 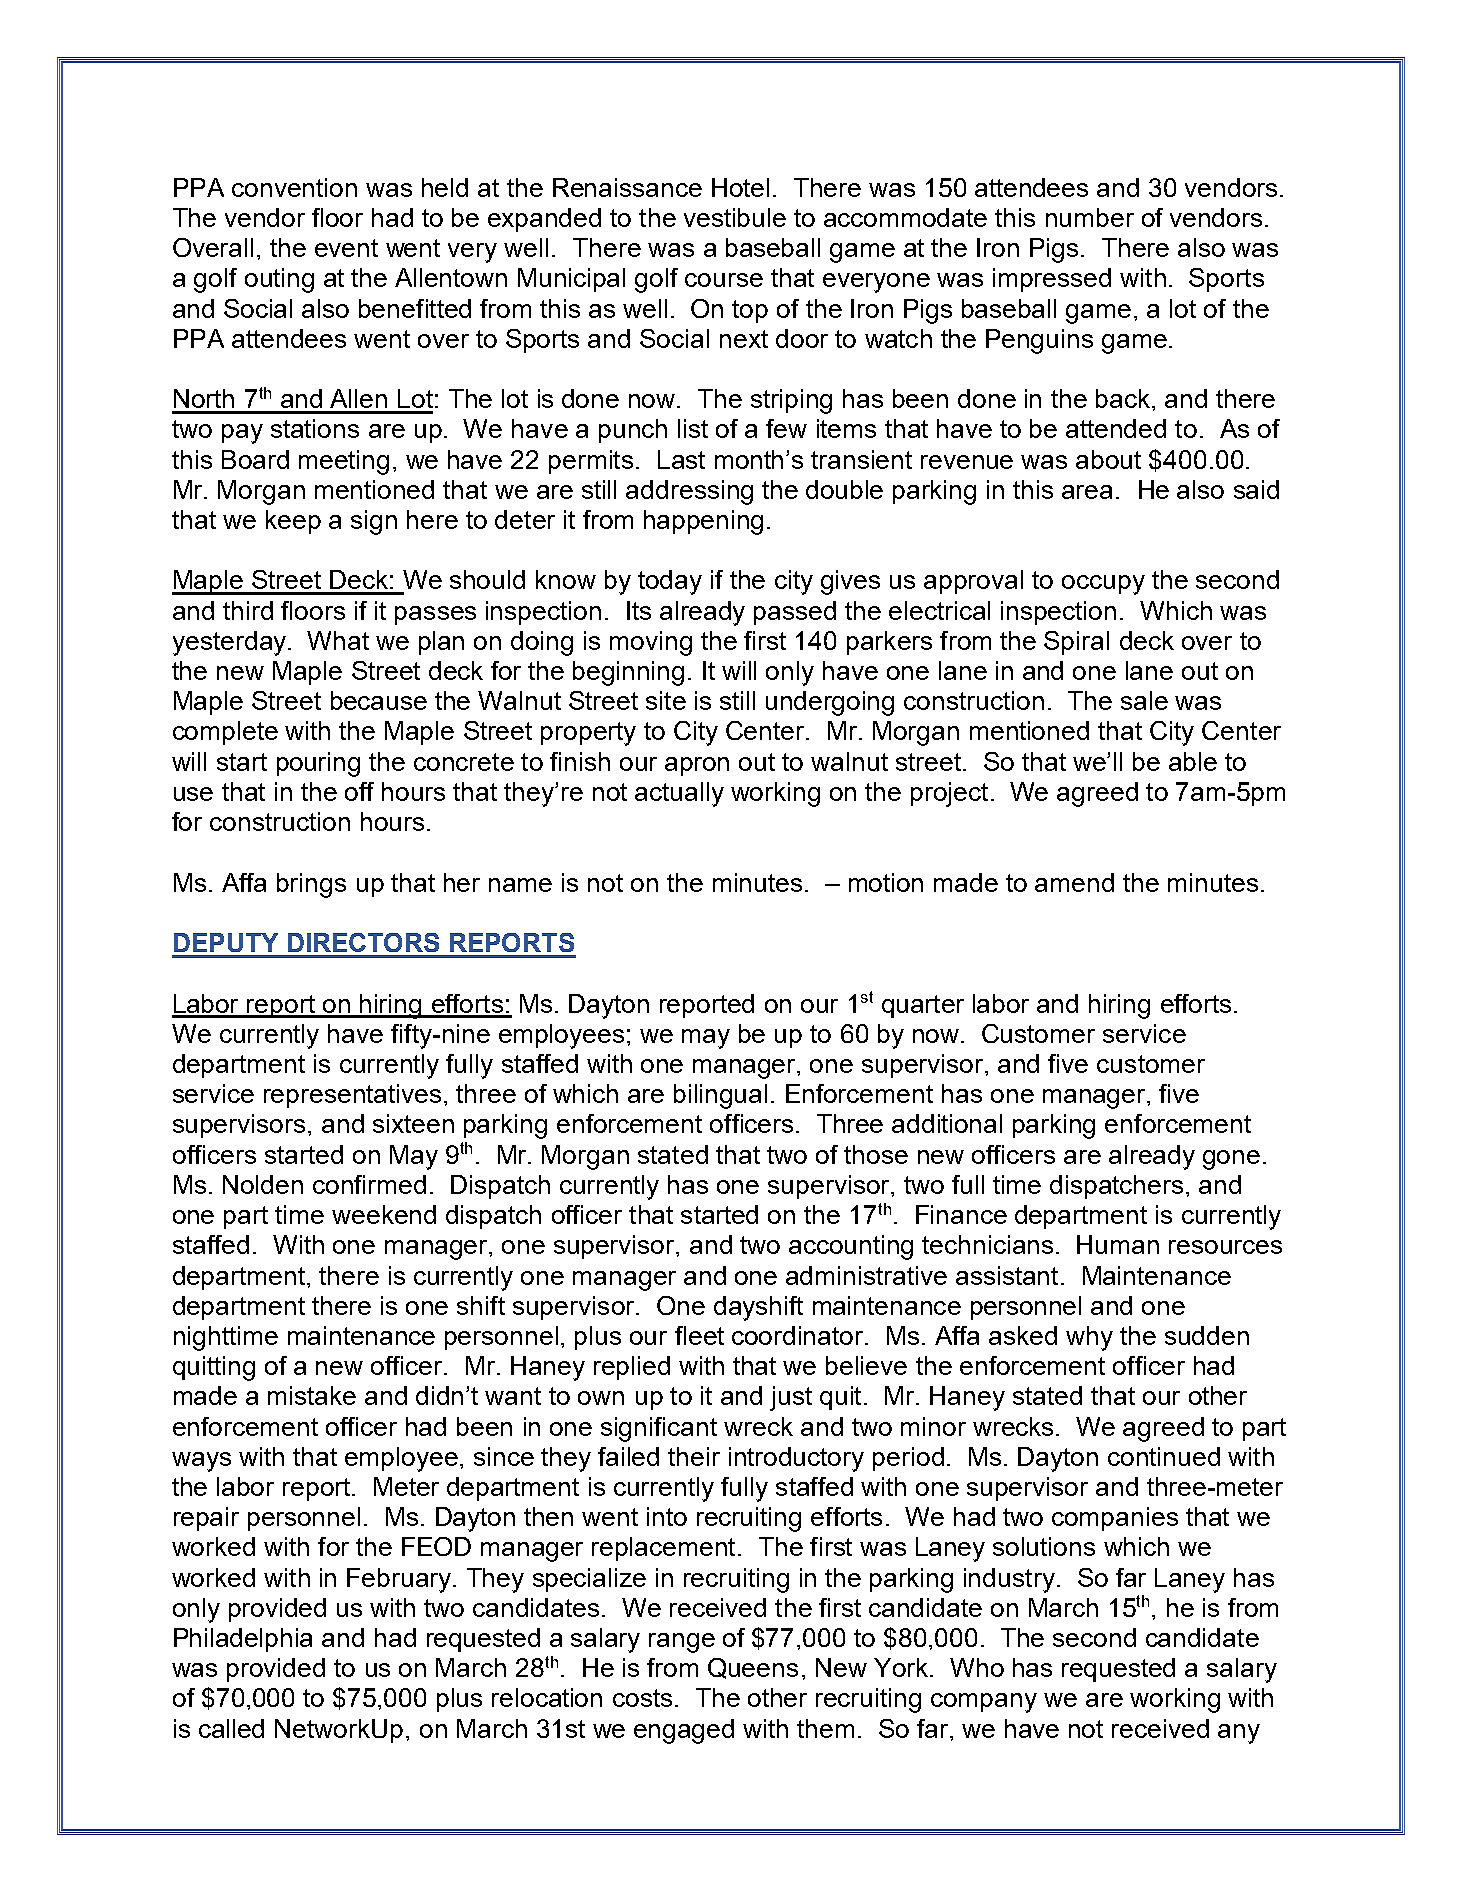 I want to click on vestibule, so click(x=735, y=217).
